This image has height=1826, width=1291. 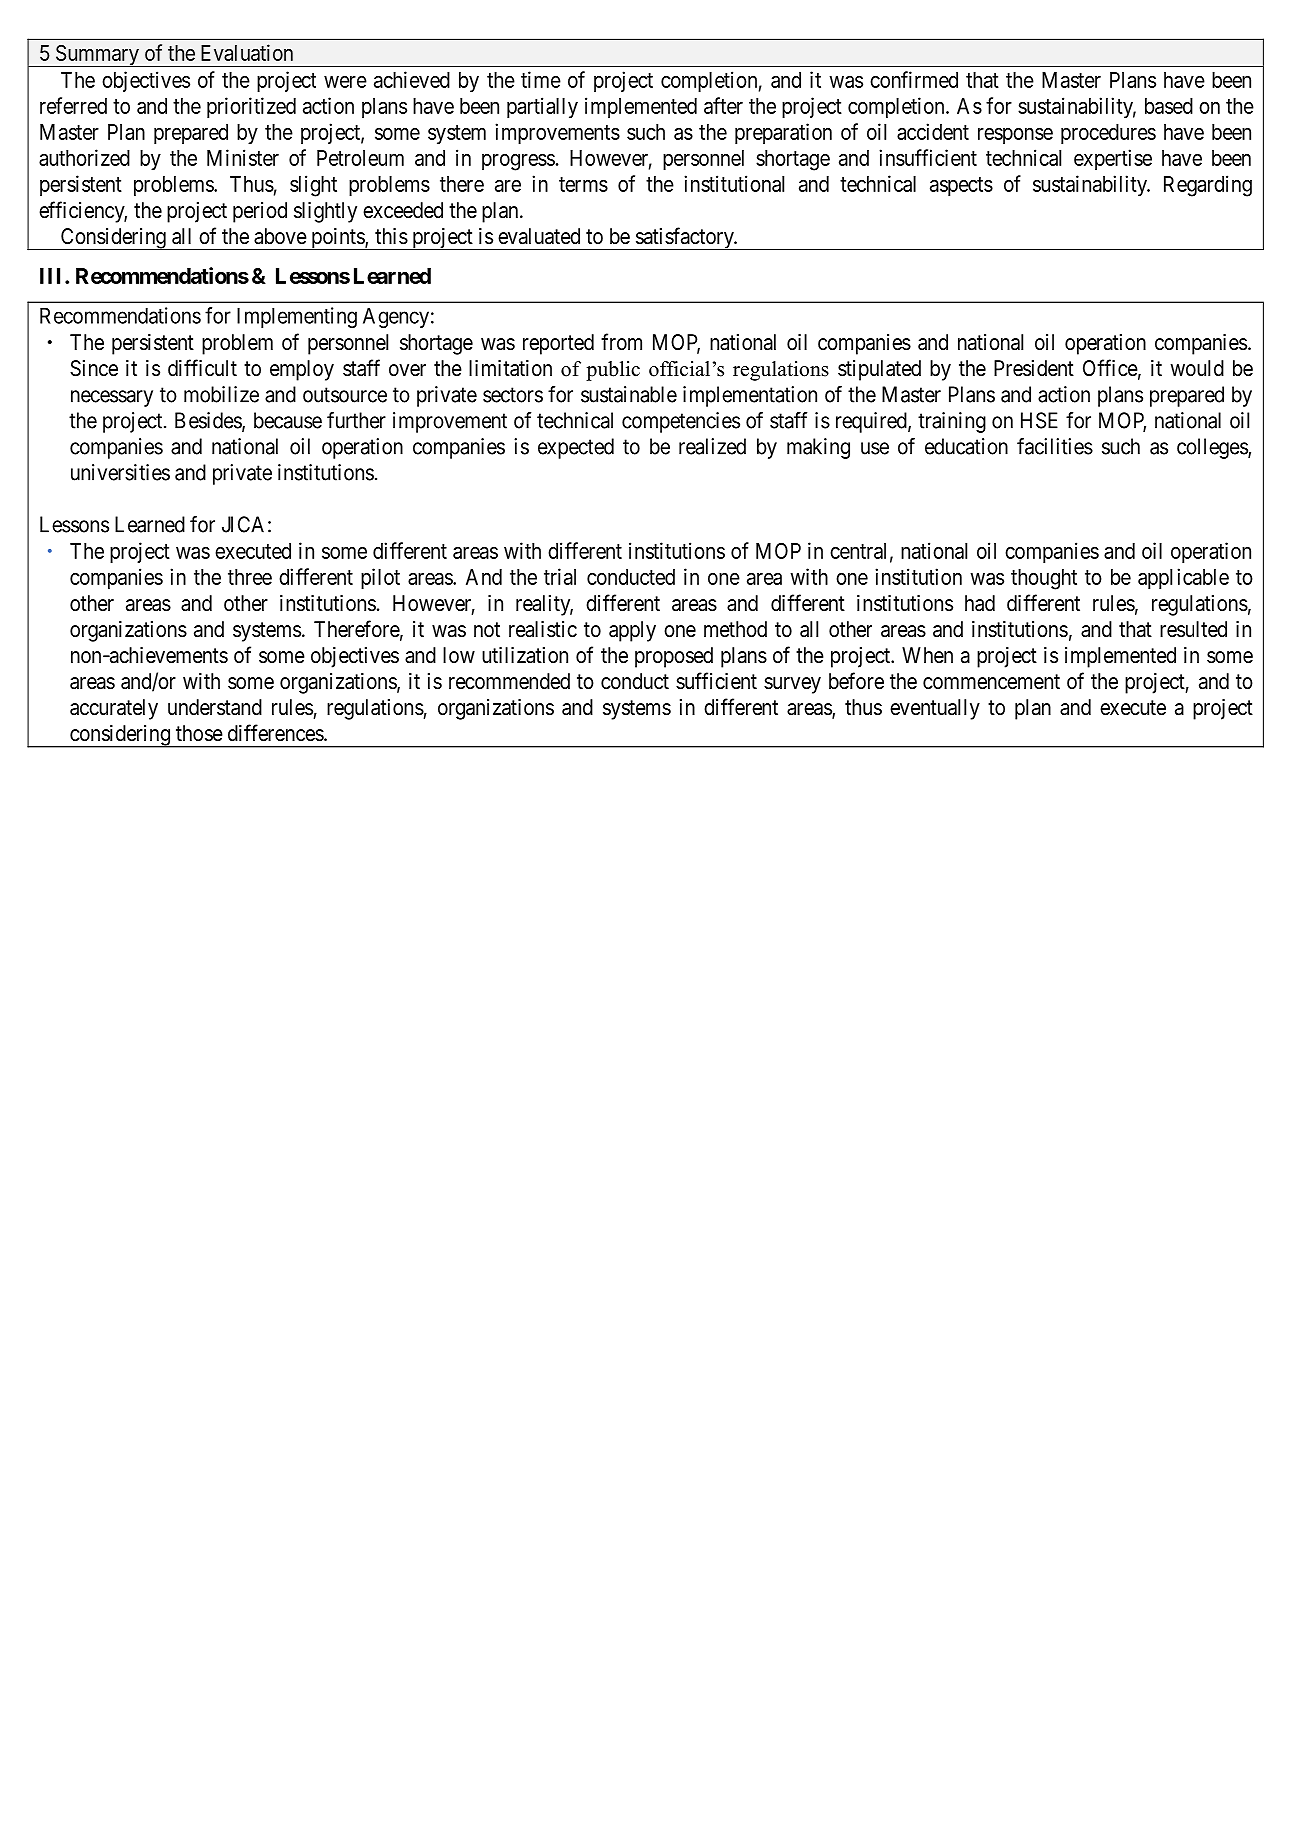 What do you see at coordinates (541, 79) in the image?
I see `time` at bounding box center [541, 79].
